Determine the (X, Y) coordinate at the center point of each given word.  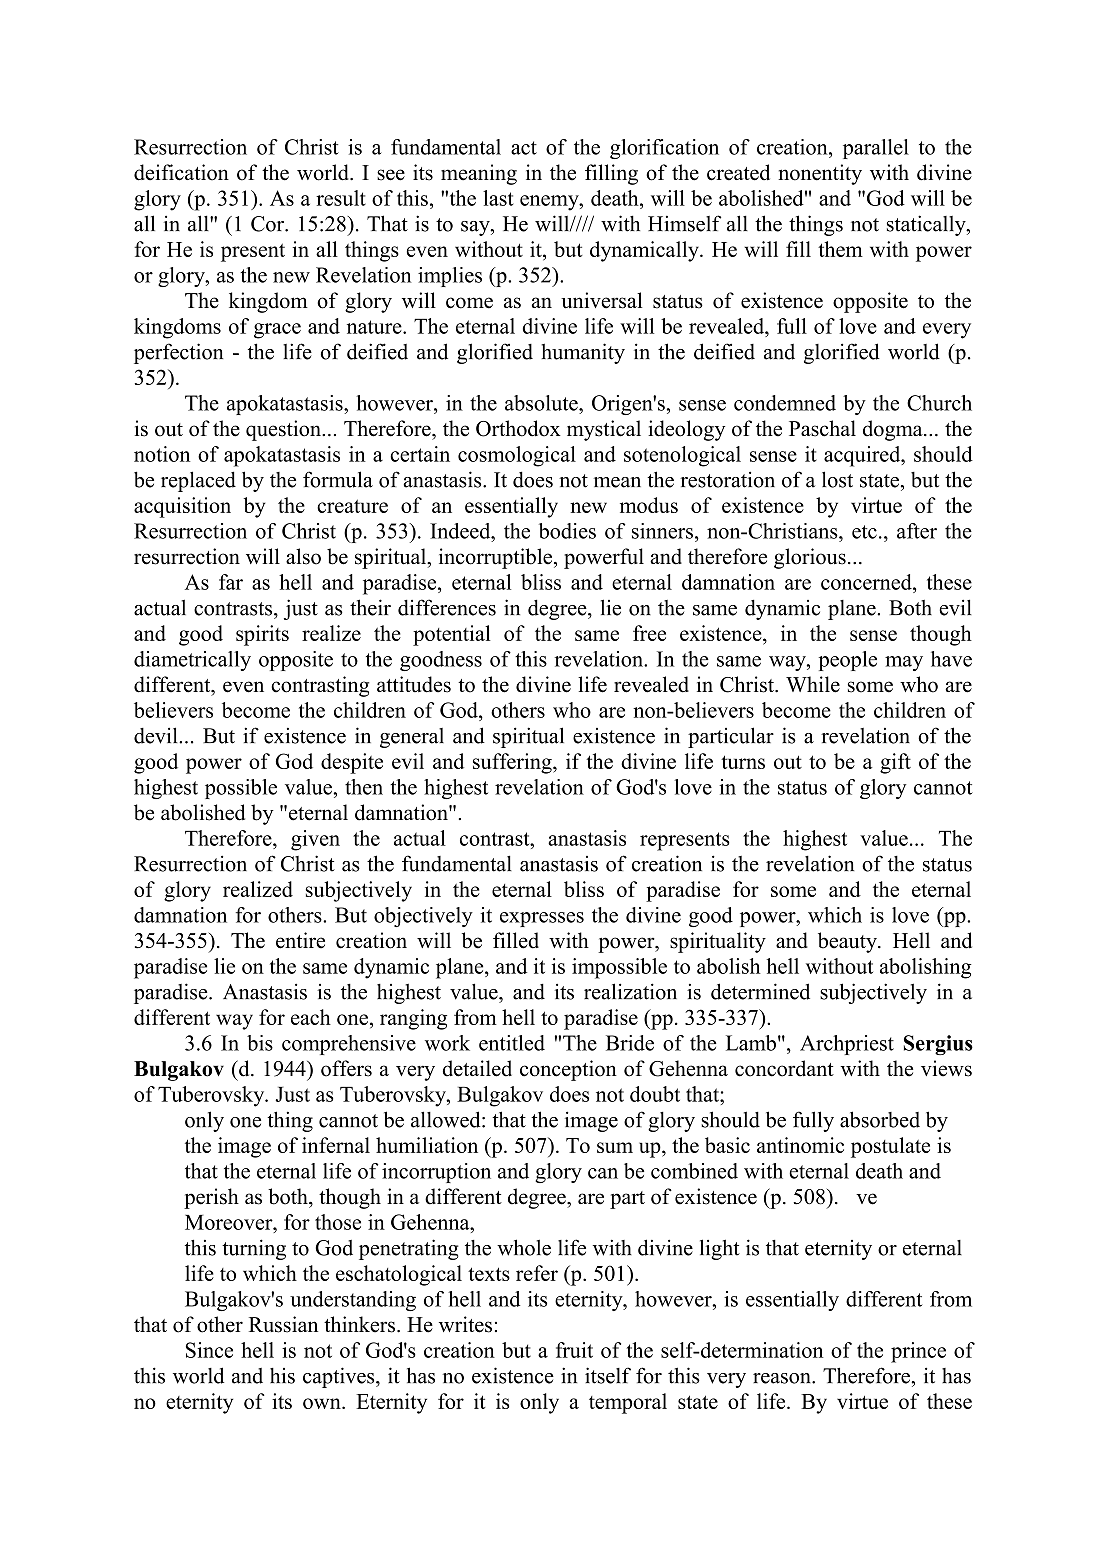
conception (568, 1070)
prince (918, 1352)
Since (209, 1350)
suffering (513, 763)
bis (260, 1043)
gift (895, 763)
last (498, 198)
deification (181, 172)
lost (837, 479)
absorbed (880, 1119)
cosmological (517, 456)
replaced (198, 481)
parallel (876, 149)
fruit (574, 1350)
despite (352, 763)
